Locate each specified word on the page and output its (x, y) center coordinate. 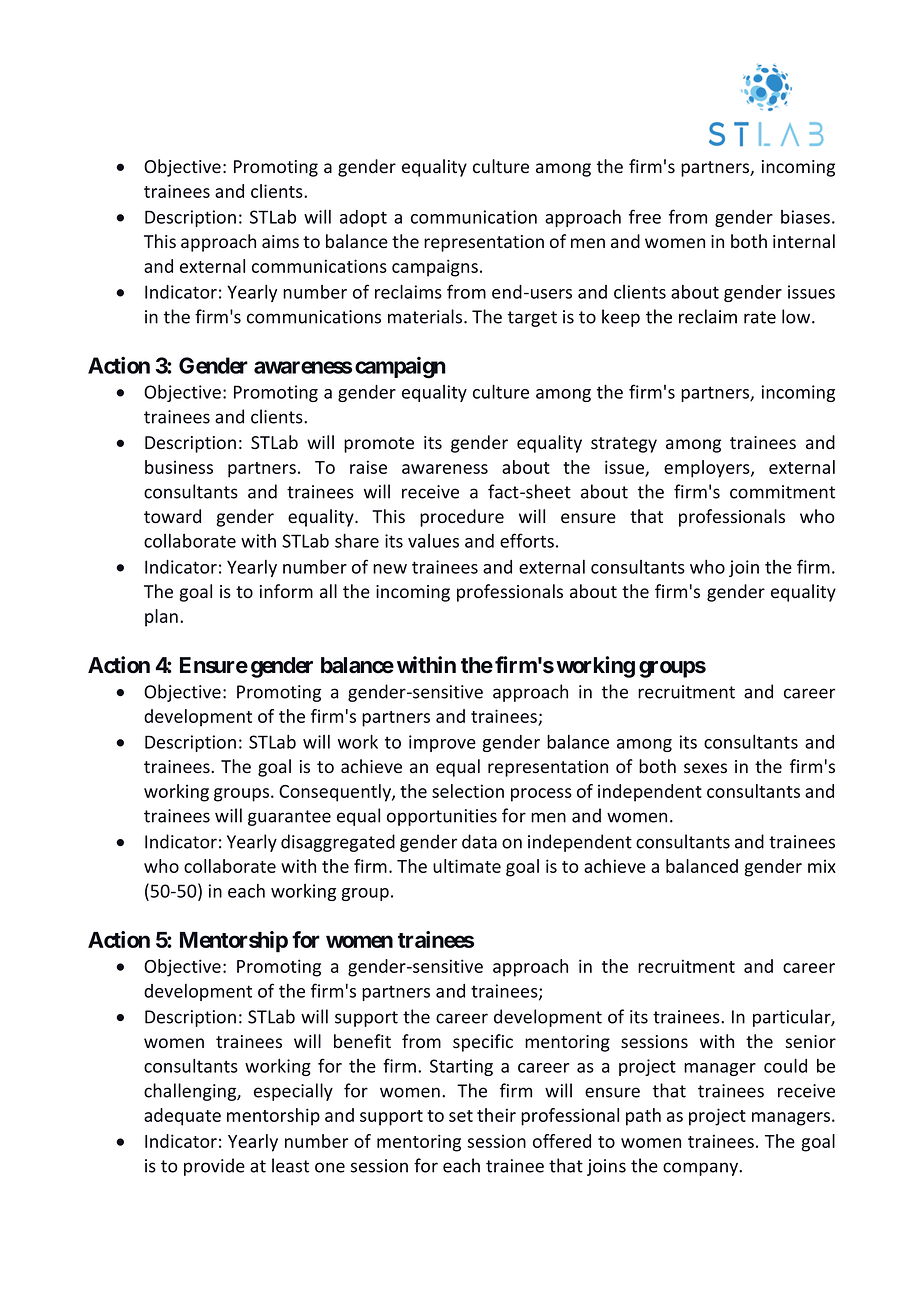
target (532, 319)
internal (804, 241)
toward (172, 516)
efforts (527, 540)
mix (822, 866)
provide (214, 1167)
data (479, 841)
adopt (363, 218)
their (496, 1115)
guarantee (289, 818)
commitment (782, 492)
